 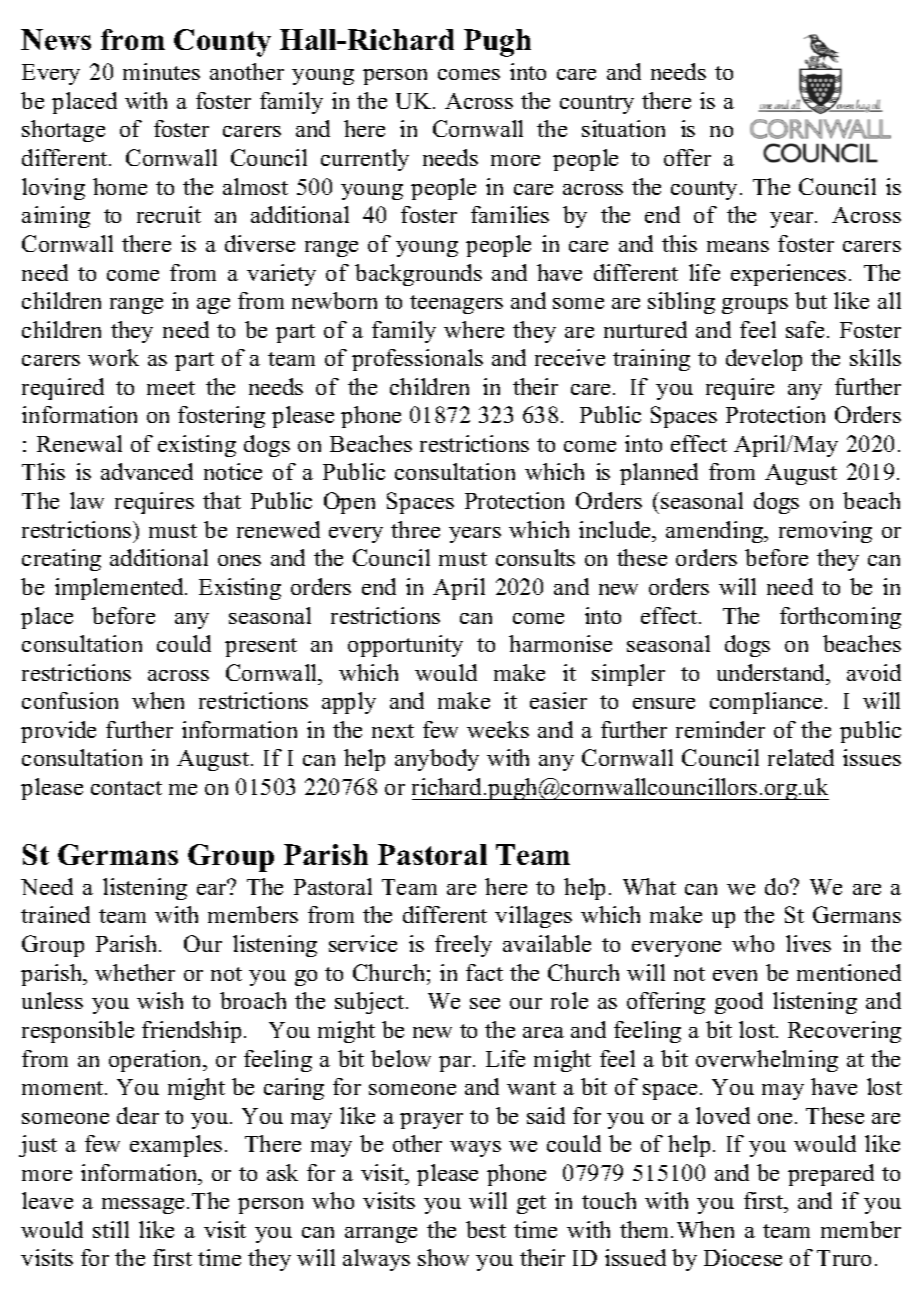 What do you see at coordinates (161, 71) in the document?
I see `minutes` at bounding box center [161, 71].
